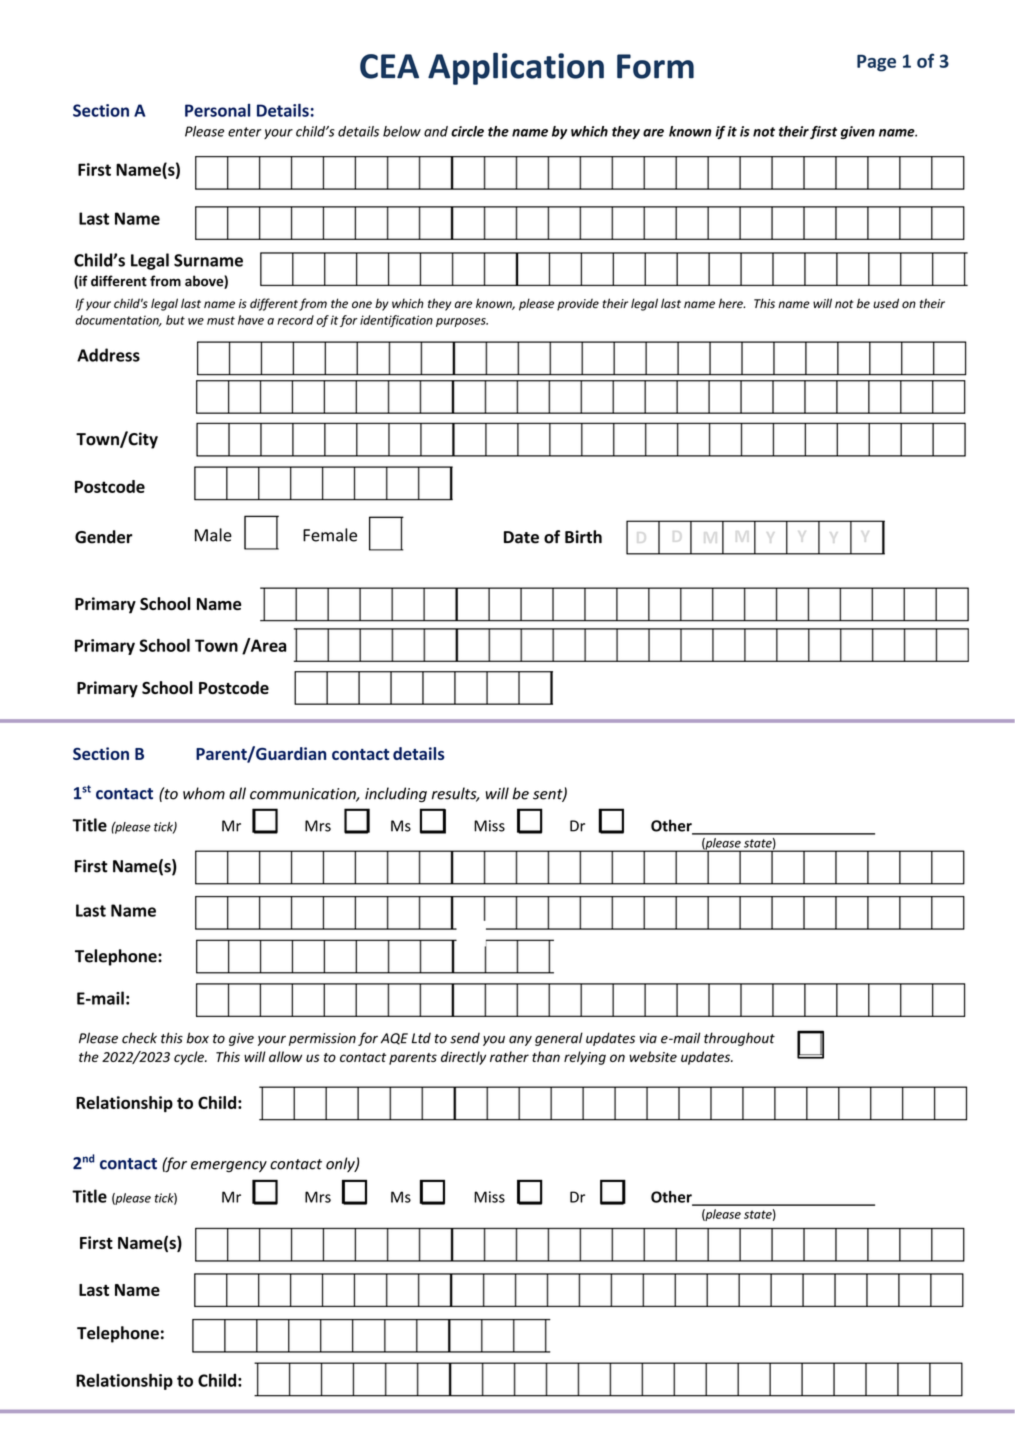  I want to click on throughout, so click(739, 1039).
